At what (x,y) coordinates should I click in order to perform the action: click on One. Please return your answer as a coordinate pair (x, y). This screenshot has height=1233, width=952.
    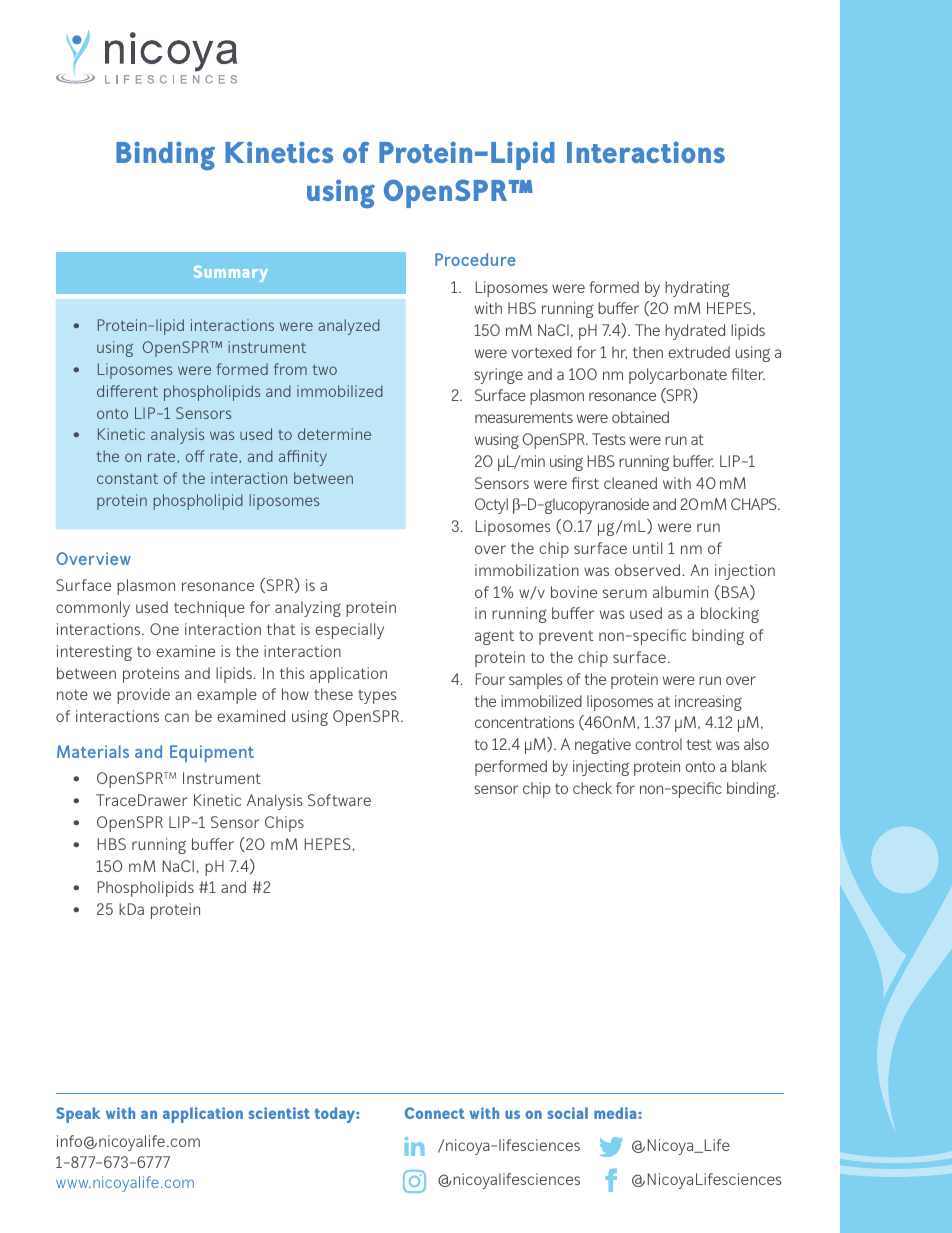
    Looking at the image, I should click on (164, 629).
